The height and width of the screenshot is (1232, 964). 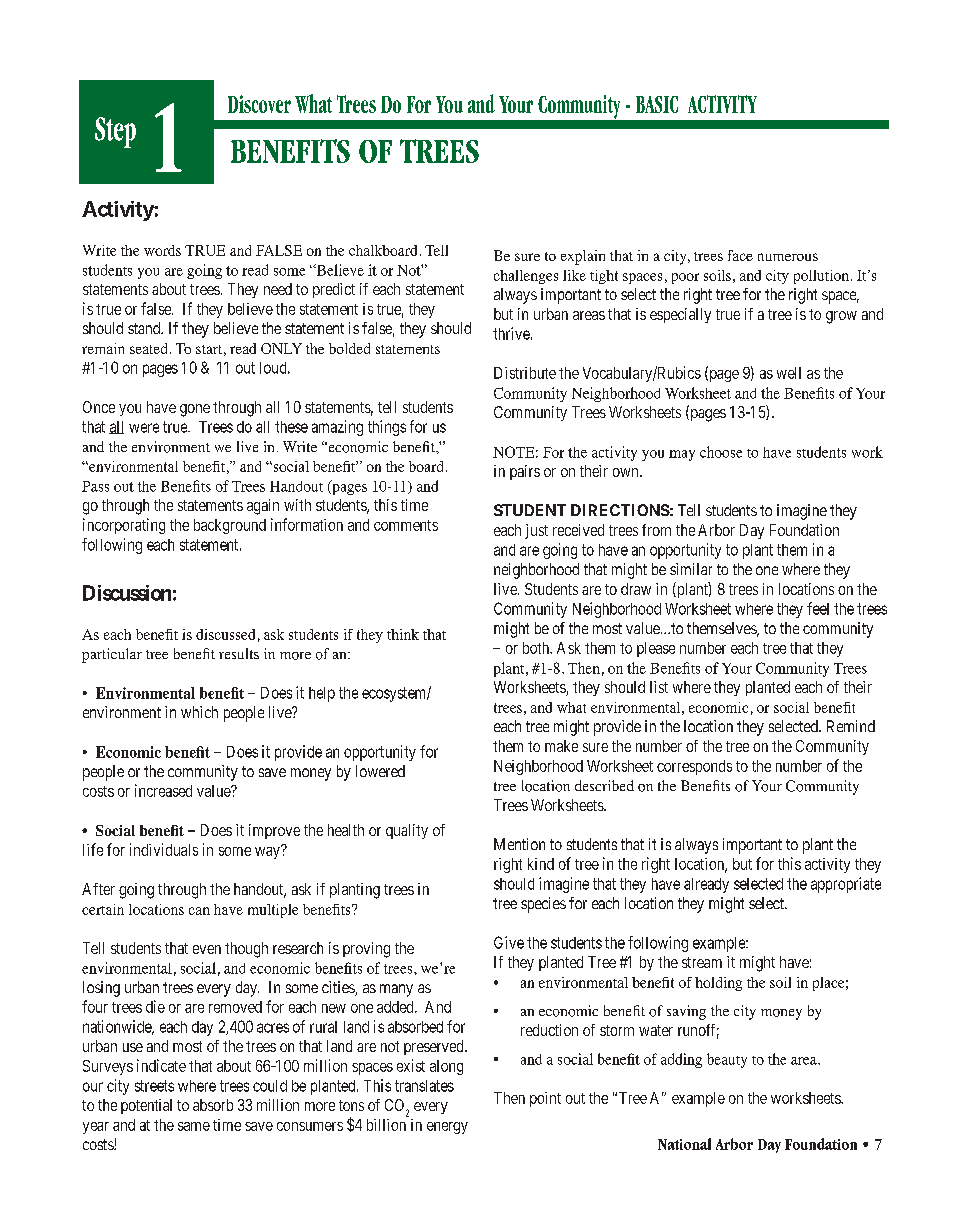 I want to click on beauty, so click(x=727, y=1060).
